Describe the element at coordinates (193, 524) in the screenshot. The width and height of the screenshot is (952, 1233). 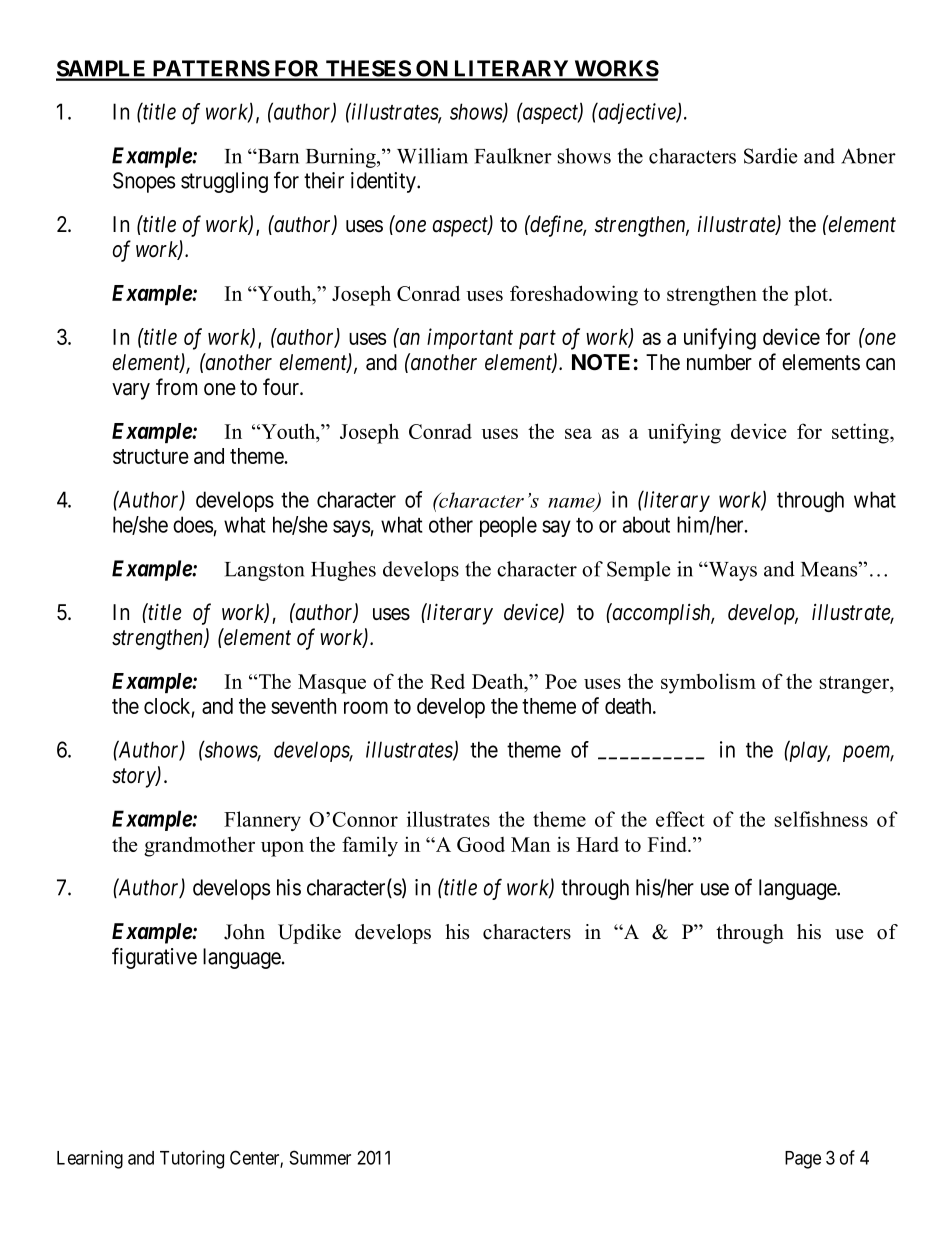
I see `does` at that location.
